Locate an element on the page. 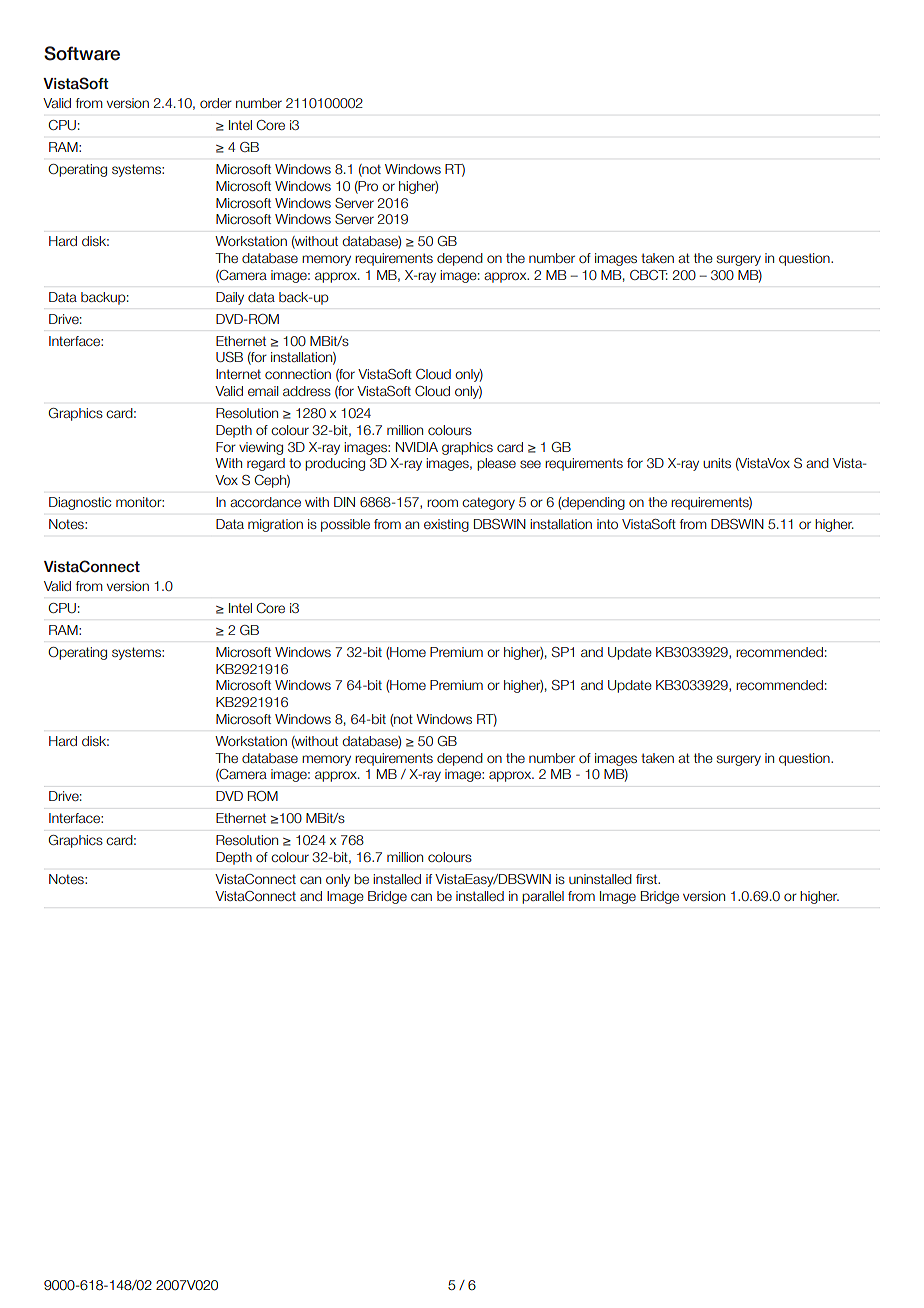 The height and width of the document is (1308, 924). parallel is located at coordinates (543, 897).
